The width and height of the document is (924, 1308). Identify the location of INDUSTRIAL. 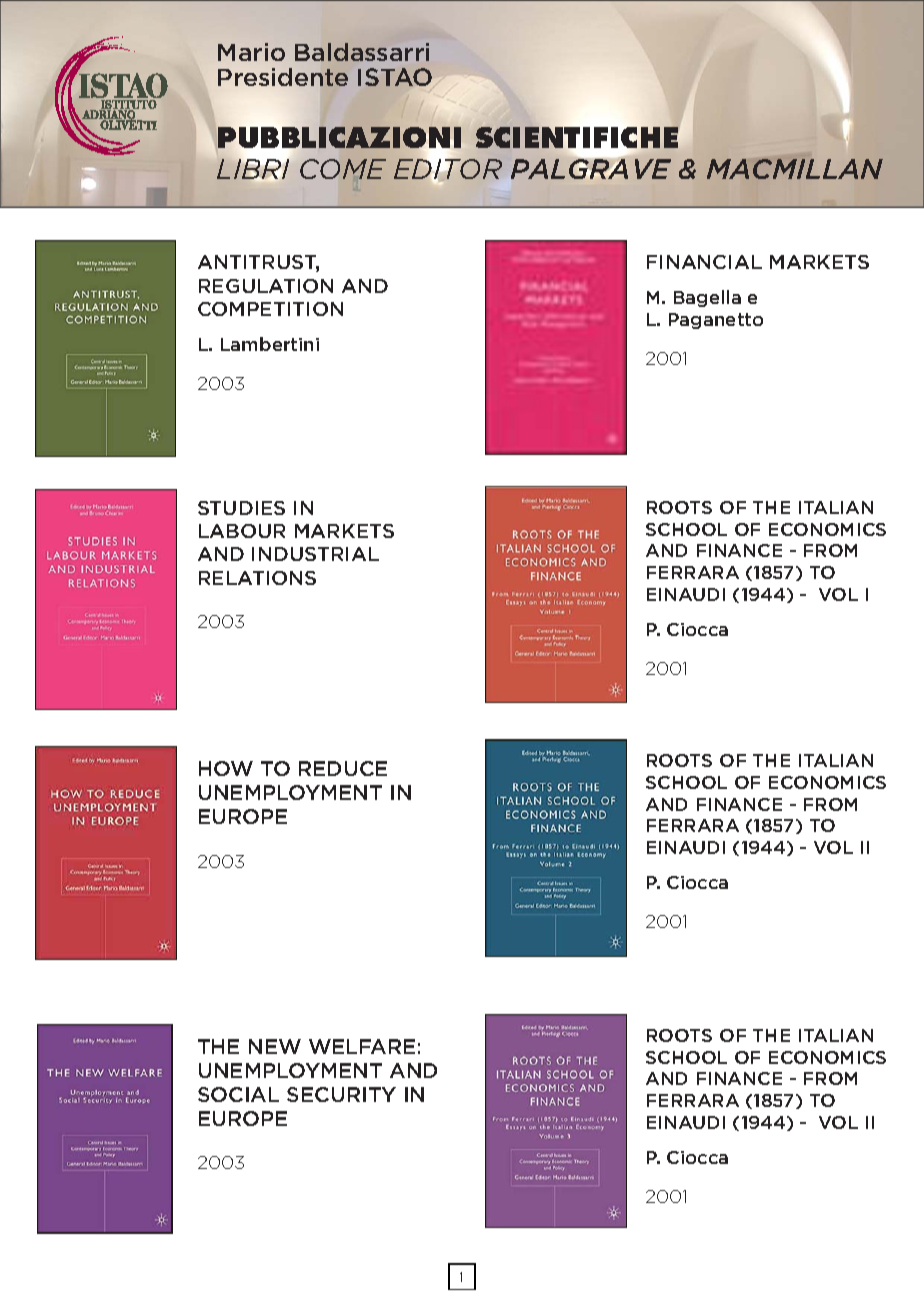
(315, 554).
